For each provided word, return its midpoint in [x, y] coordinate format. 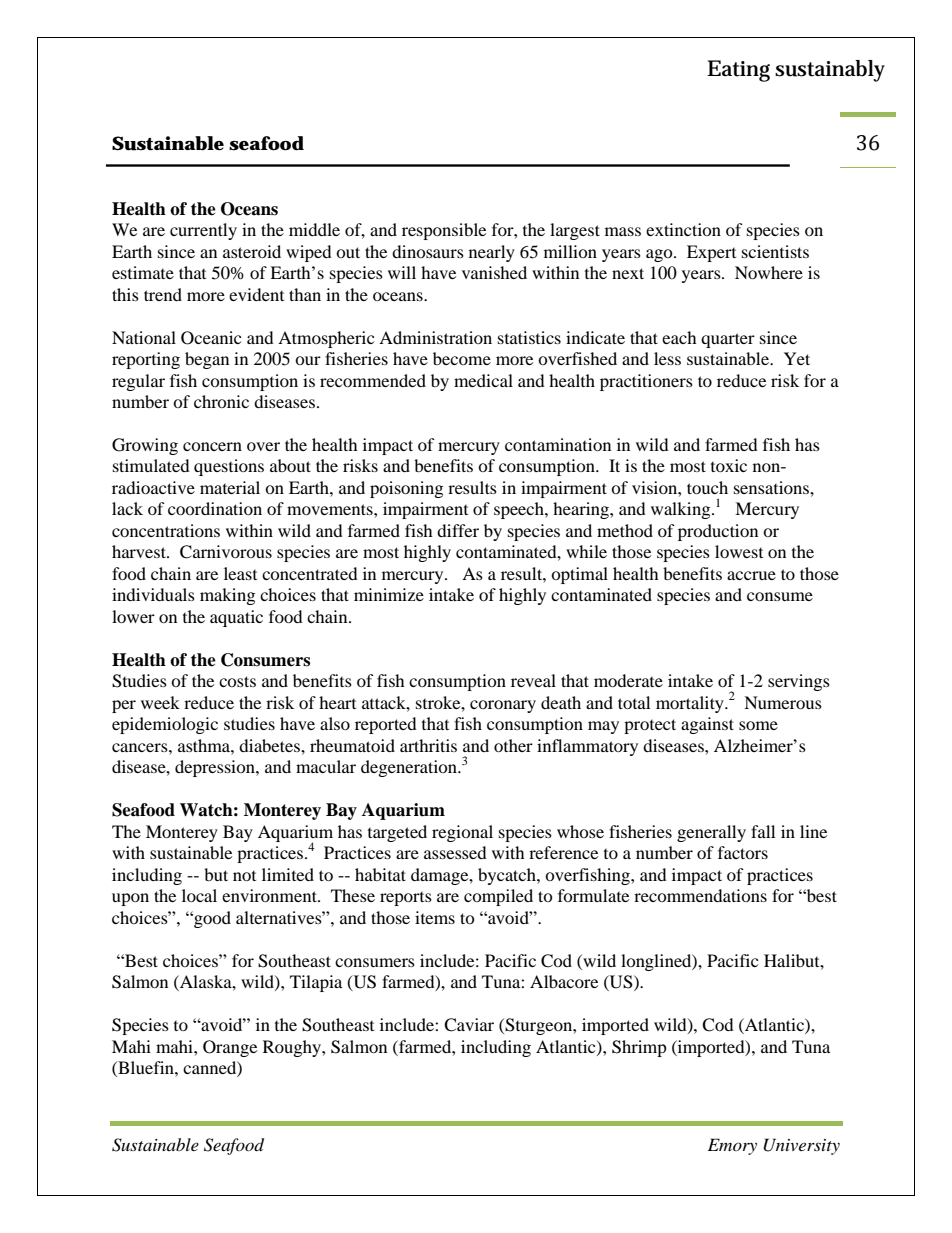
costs [237, 681]
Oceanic [211, 338]
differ [458, 530]
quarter [728, 340]
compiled [498, 897]
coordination [215, 508]
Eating [738, 71]
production [718, 532]
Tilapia [316, 983]
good [211, 919]
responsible [444, 231]
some [758, 725]
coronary [503, 706]
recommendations [700, 895]
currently [203, 231]
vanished [494, 272]
